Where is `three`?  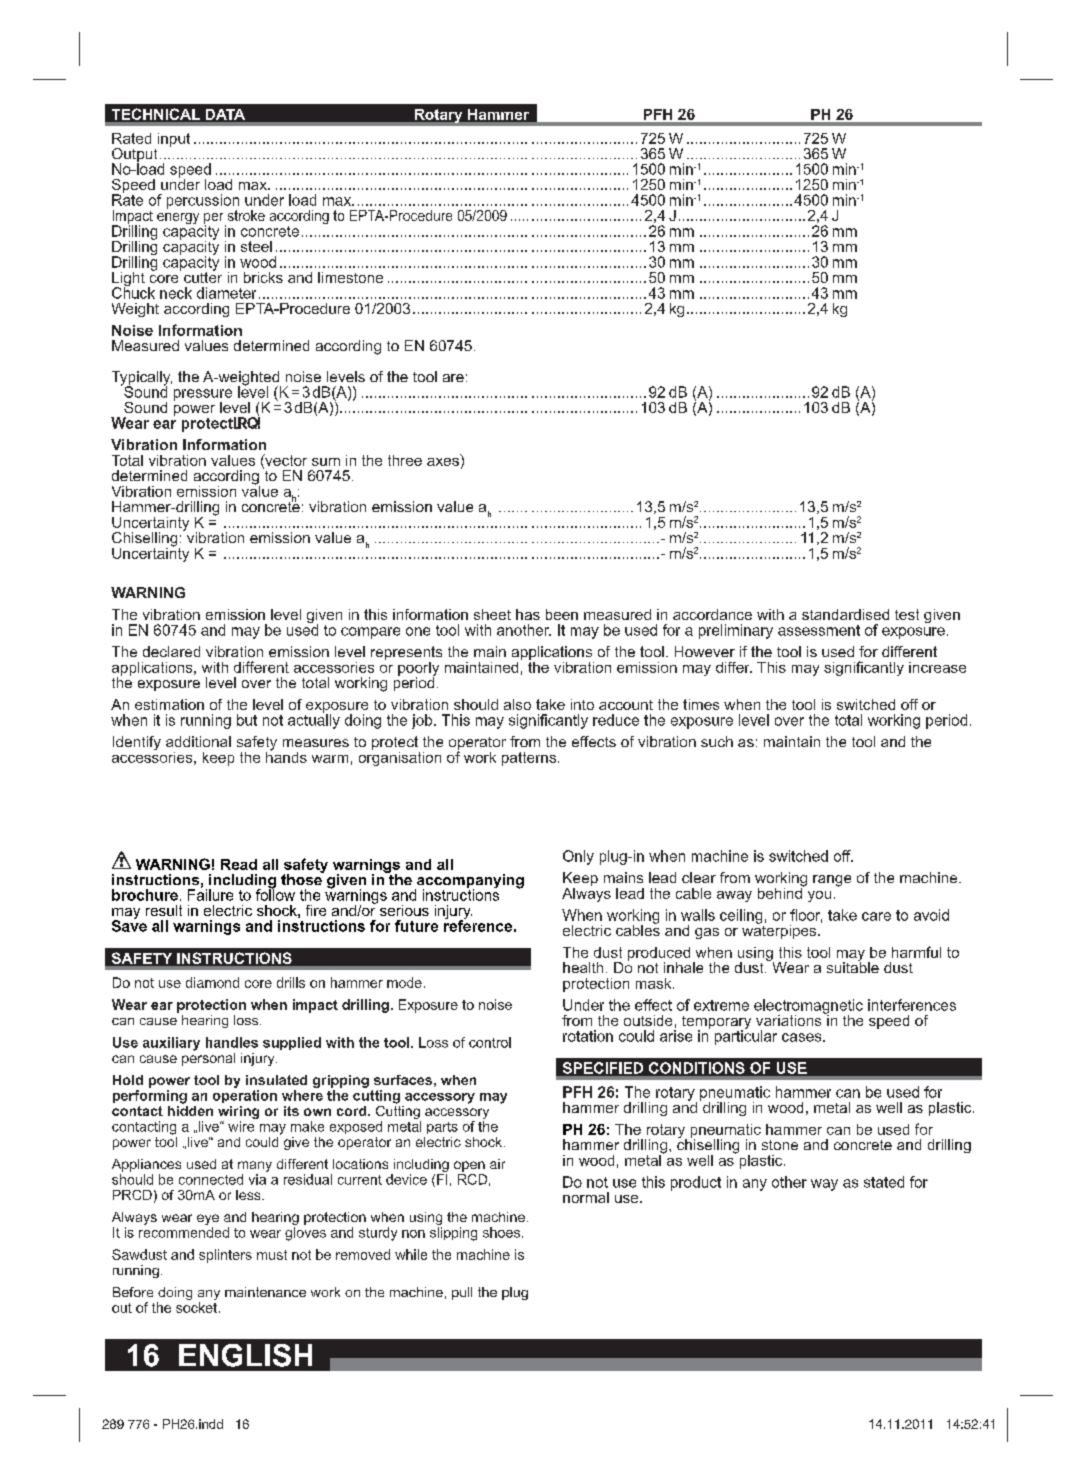
three is located at coordinates (405, 460).
